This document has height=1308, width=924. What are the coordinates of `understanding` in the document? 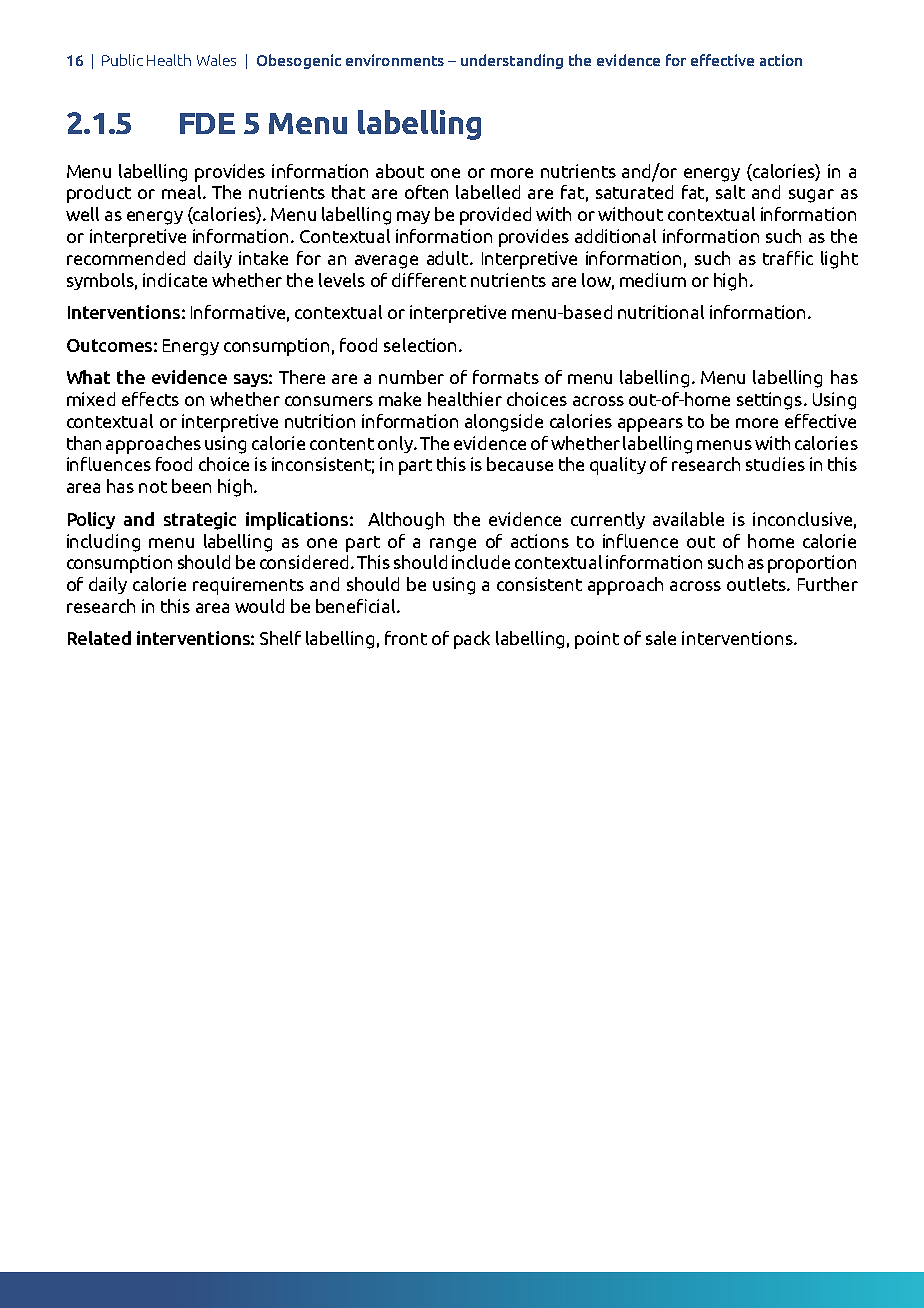 It's located at (512, 61).
